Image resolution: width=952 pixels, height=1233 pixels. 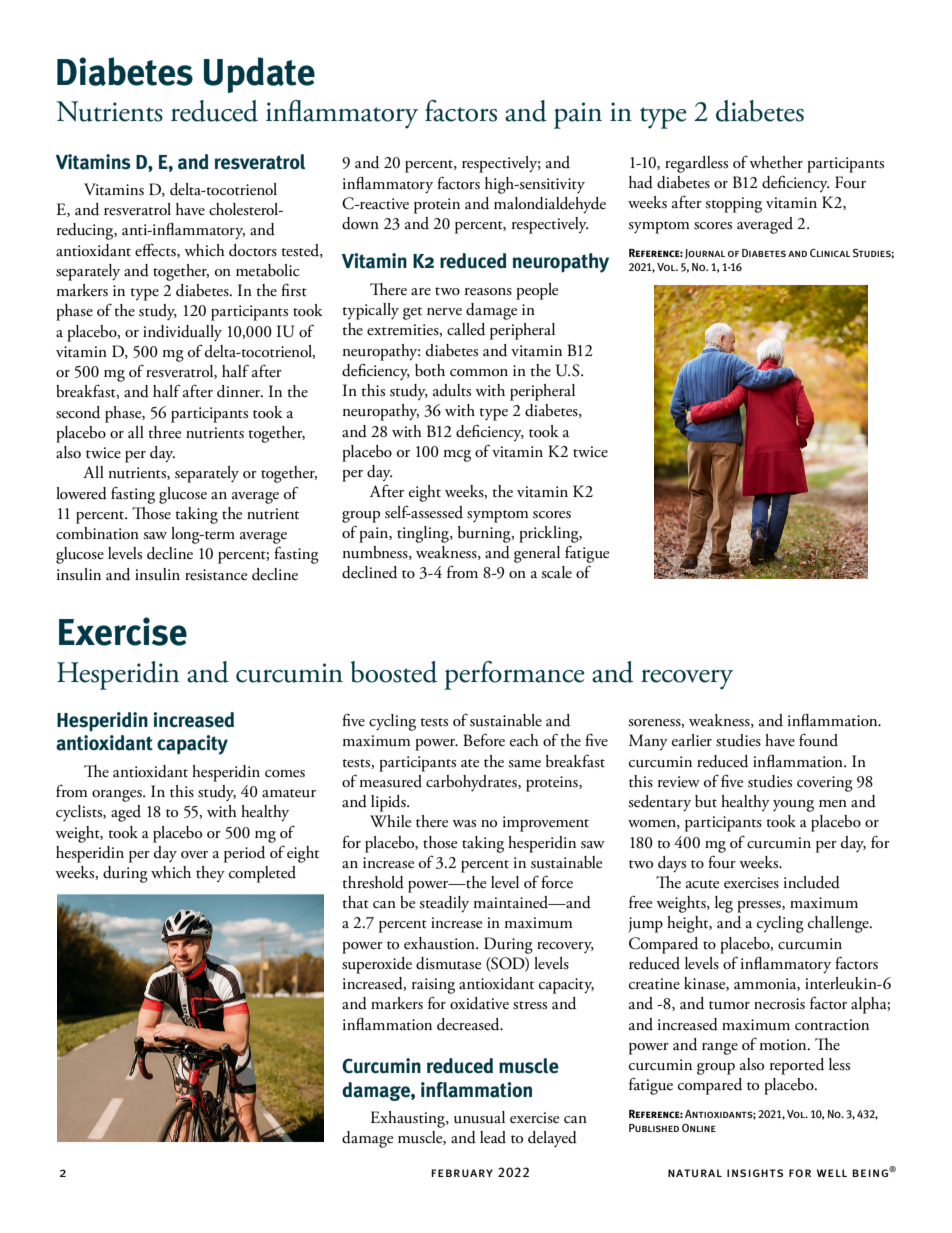 I want to click on february, so click(x=462, y=1173).
